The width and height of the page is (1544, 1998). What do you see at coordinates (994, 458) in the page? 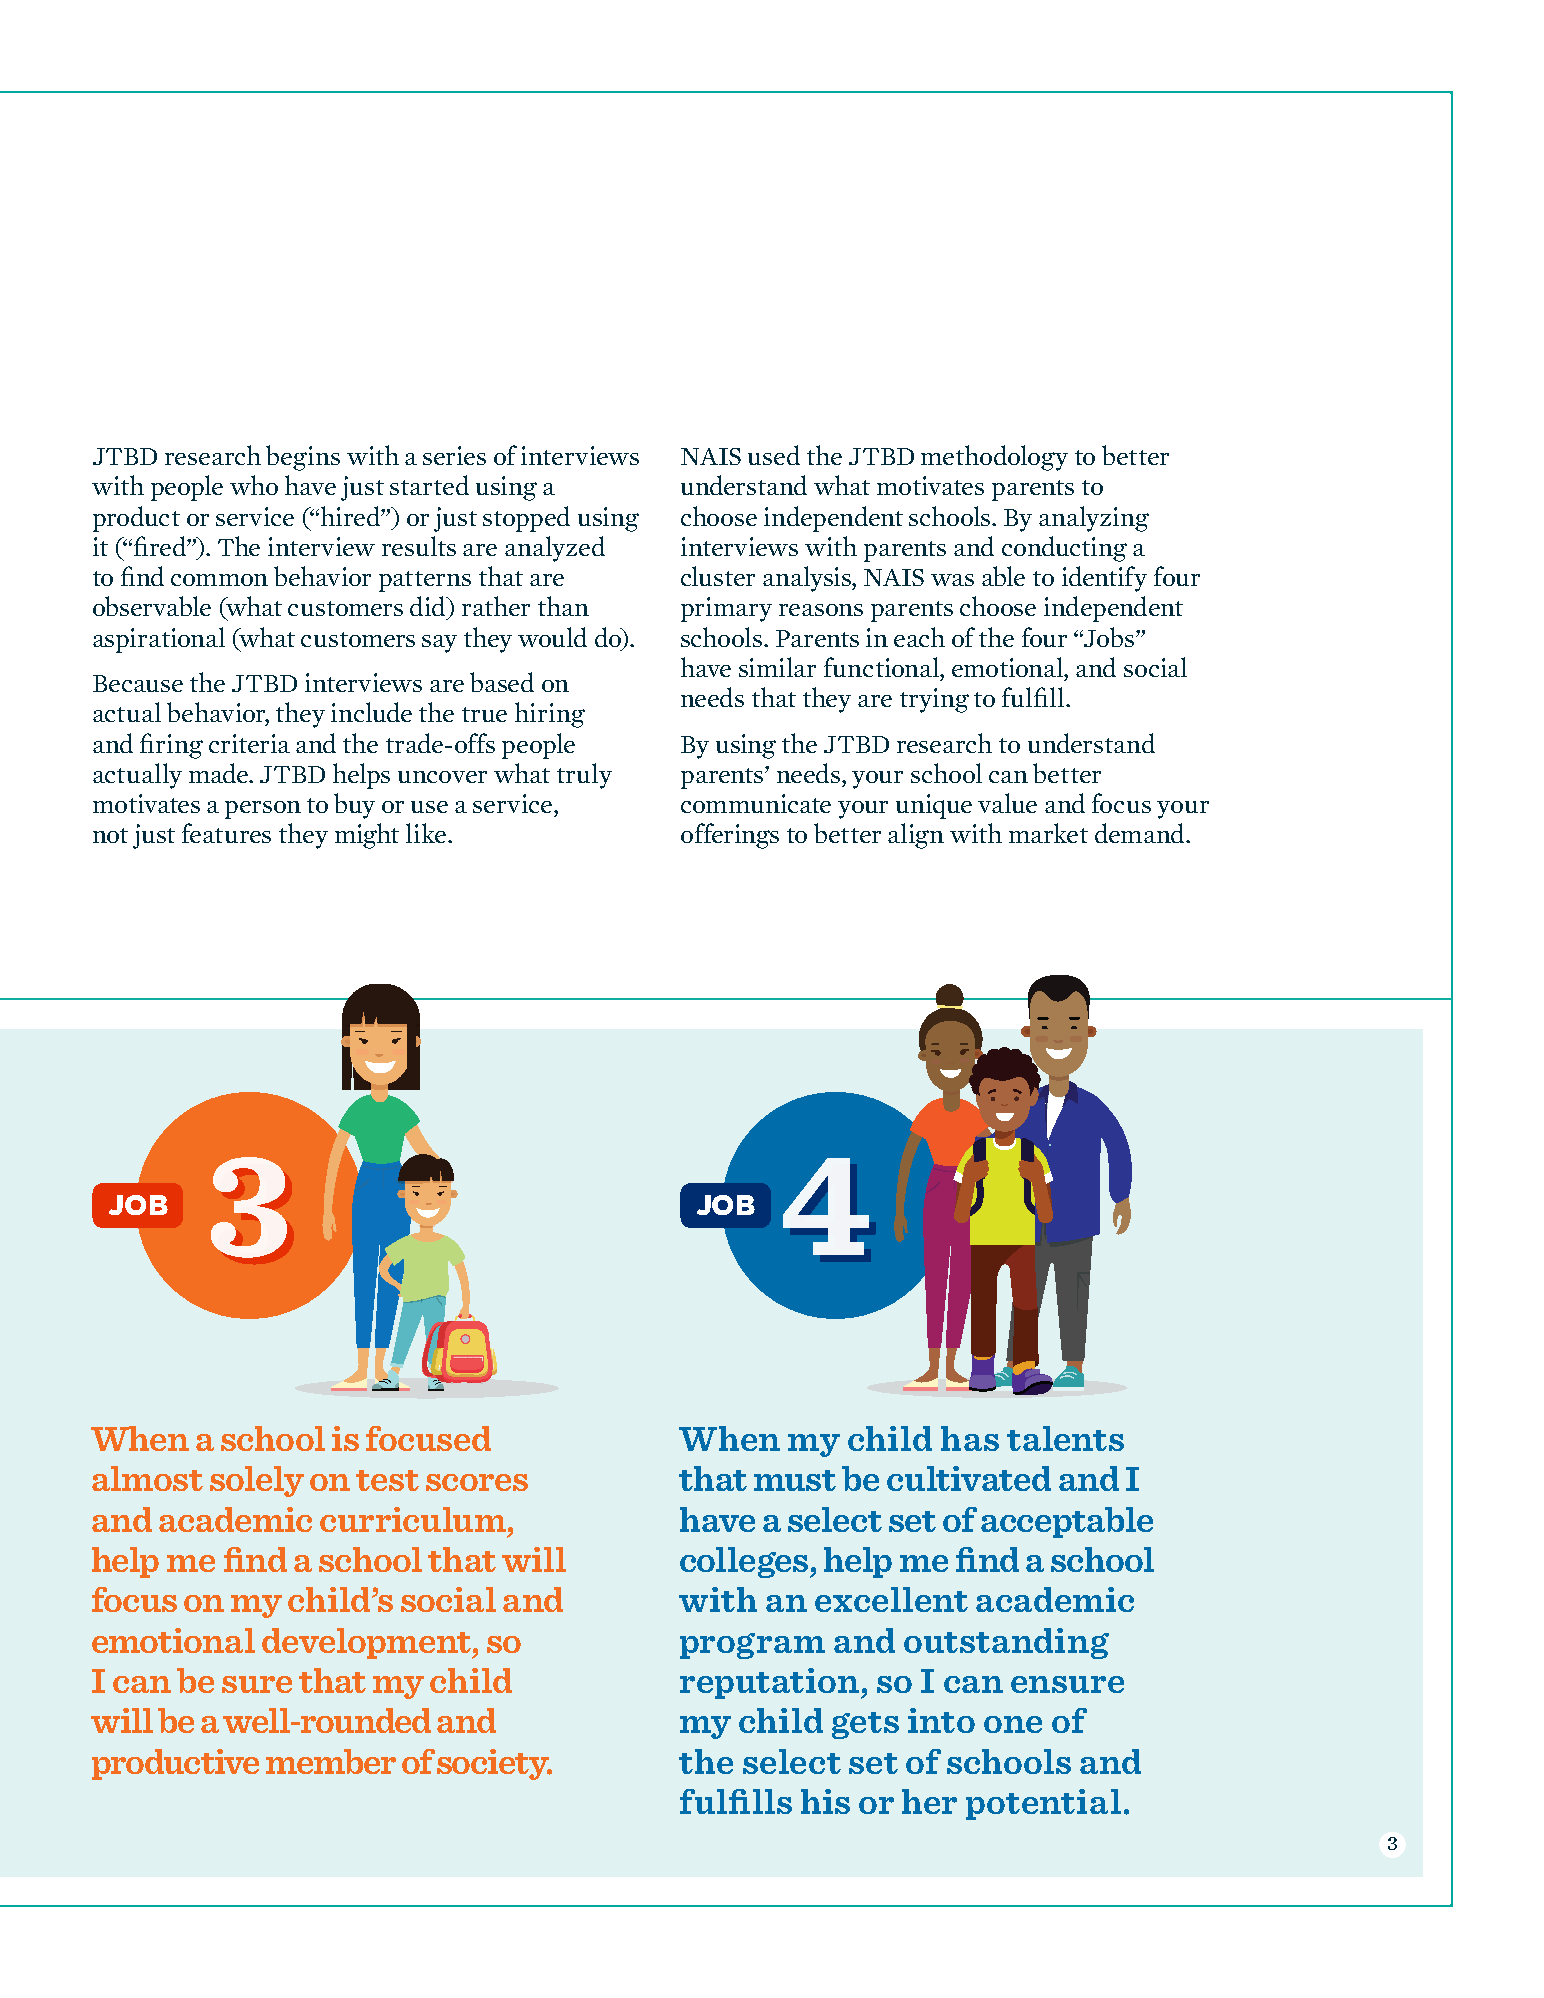
I see `methodology` at bounding box center [994, 458].
